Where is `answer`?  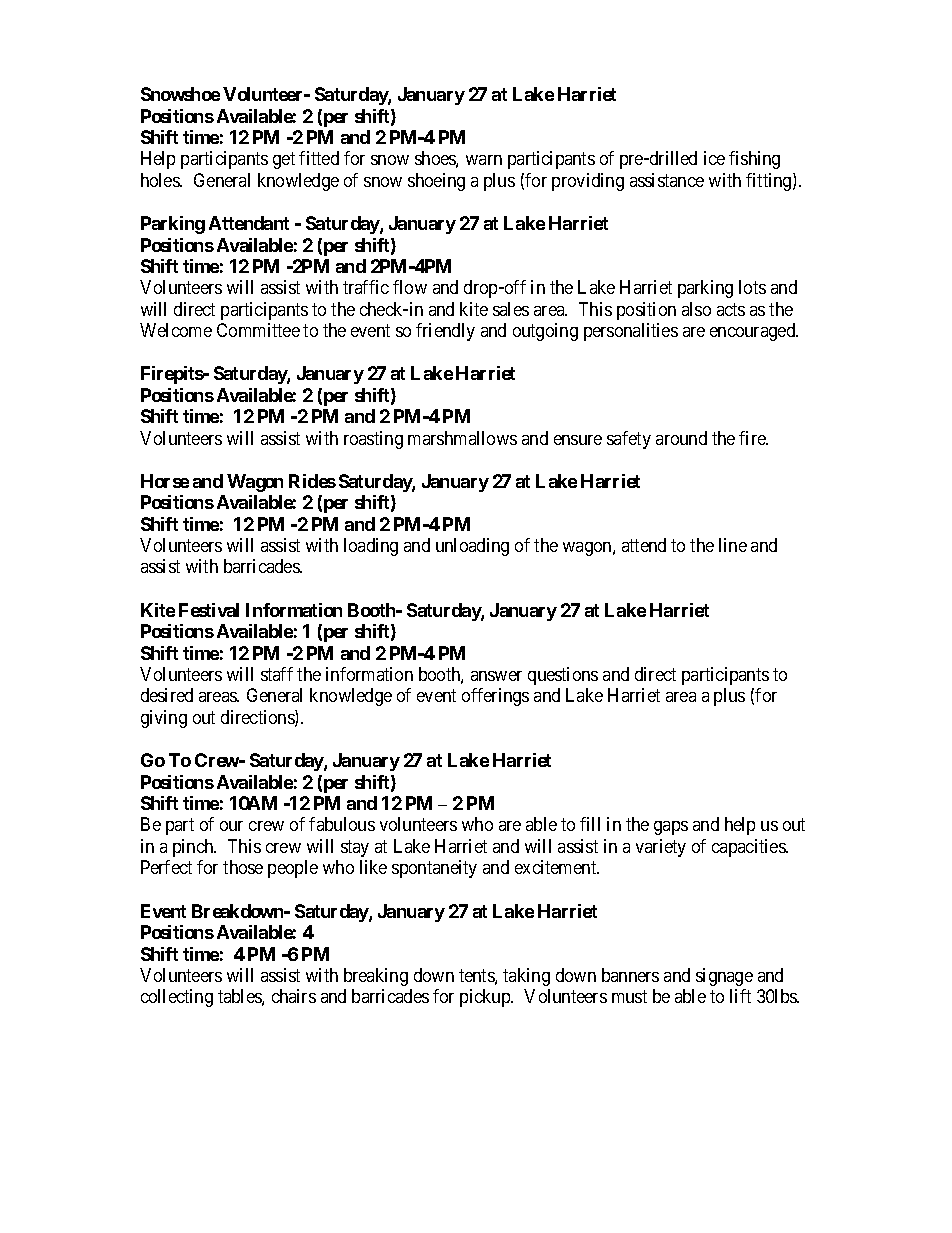 answer is located at coordinates (496, 676).
